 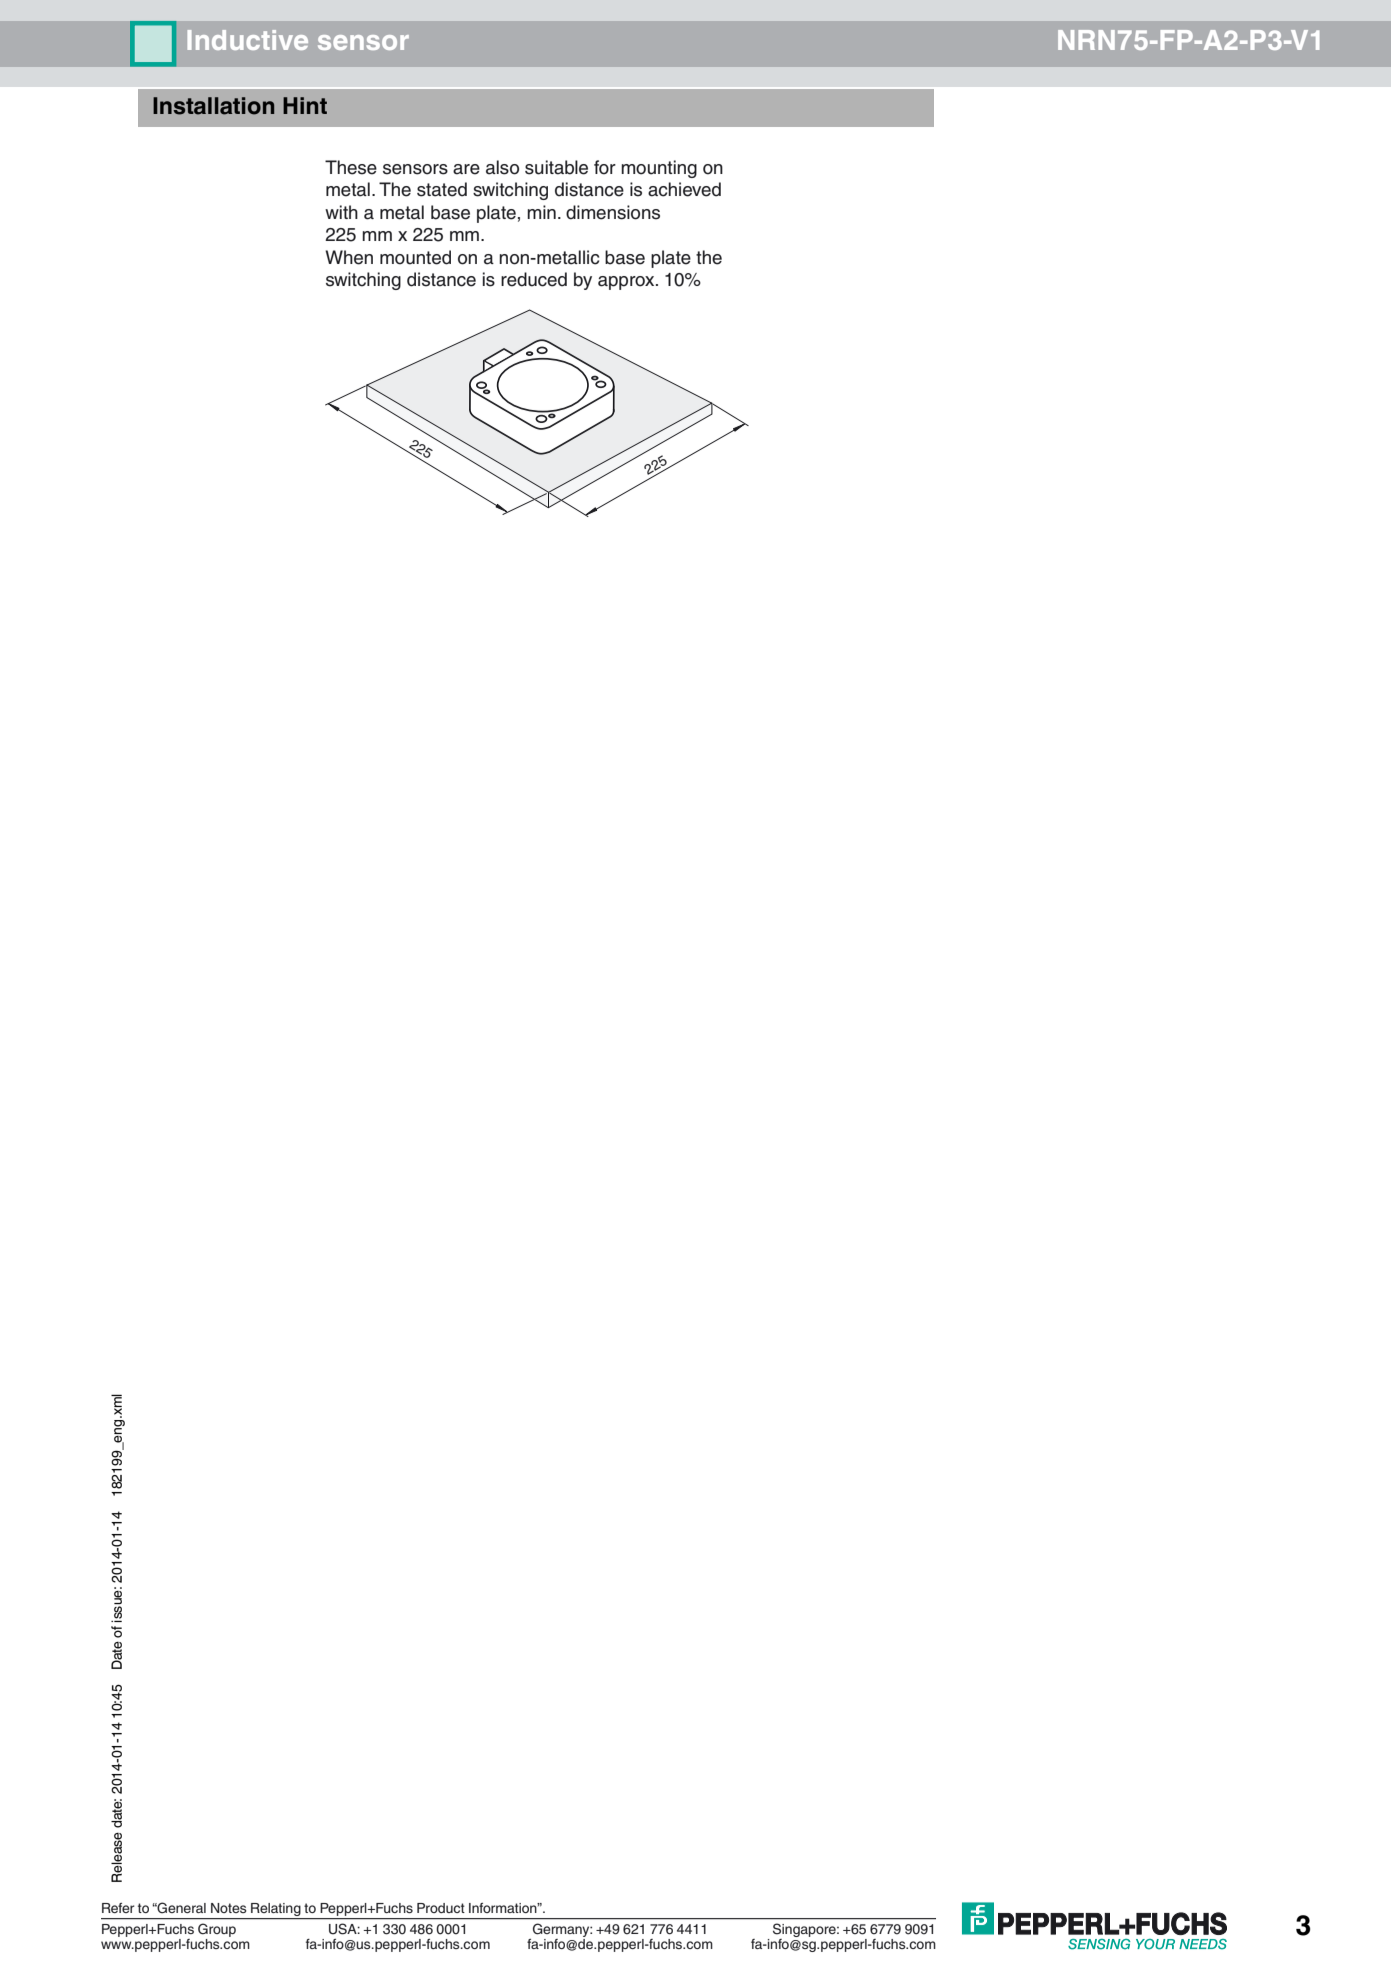 I want to click on When, so click(x=349, y=257).
